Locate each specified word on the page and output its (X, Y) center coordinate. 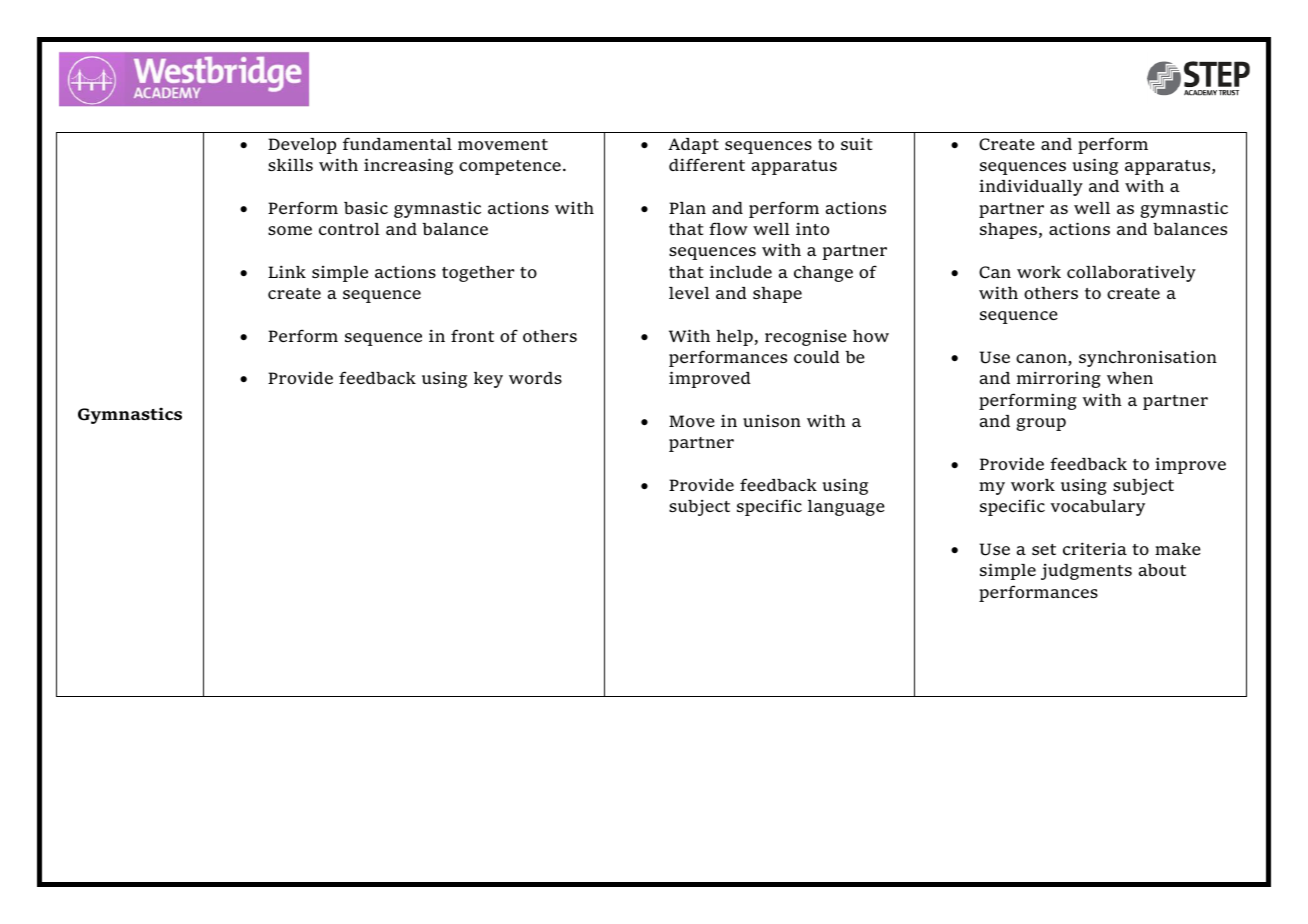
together (478, 274)
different (707, 164)
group (1041, 424)
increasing (408, 166)
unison (772, 421)
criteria (1095, 548)
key (488, 380)
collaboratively (1131, 274)
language (846, 508)
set (1044, 549)
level (689, 293)
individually (1031, 187)
